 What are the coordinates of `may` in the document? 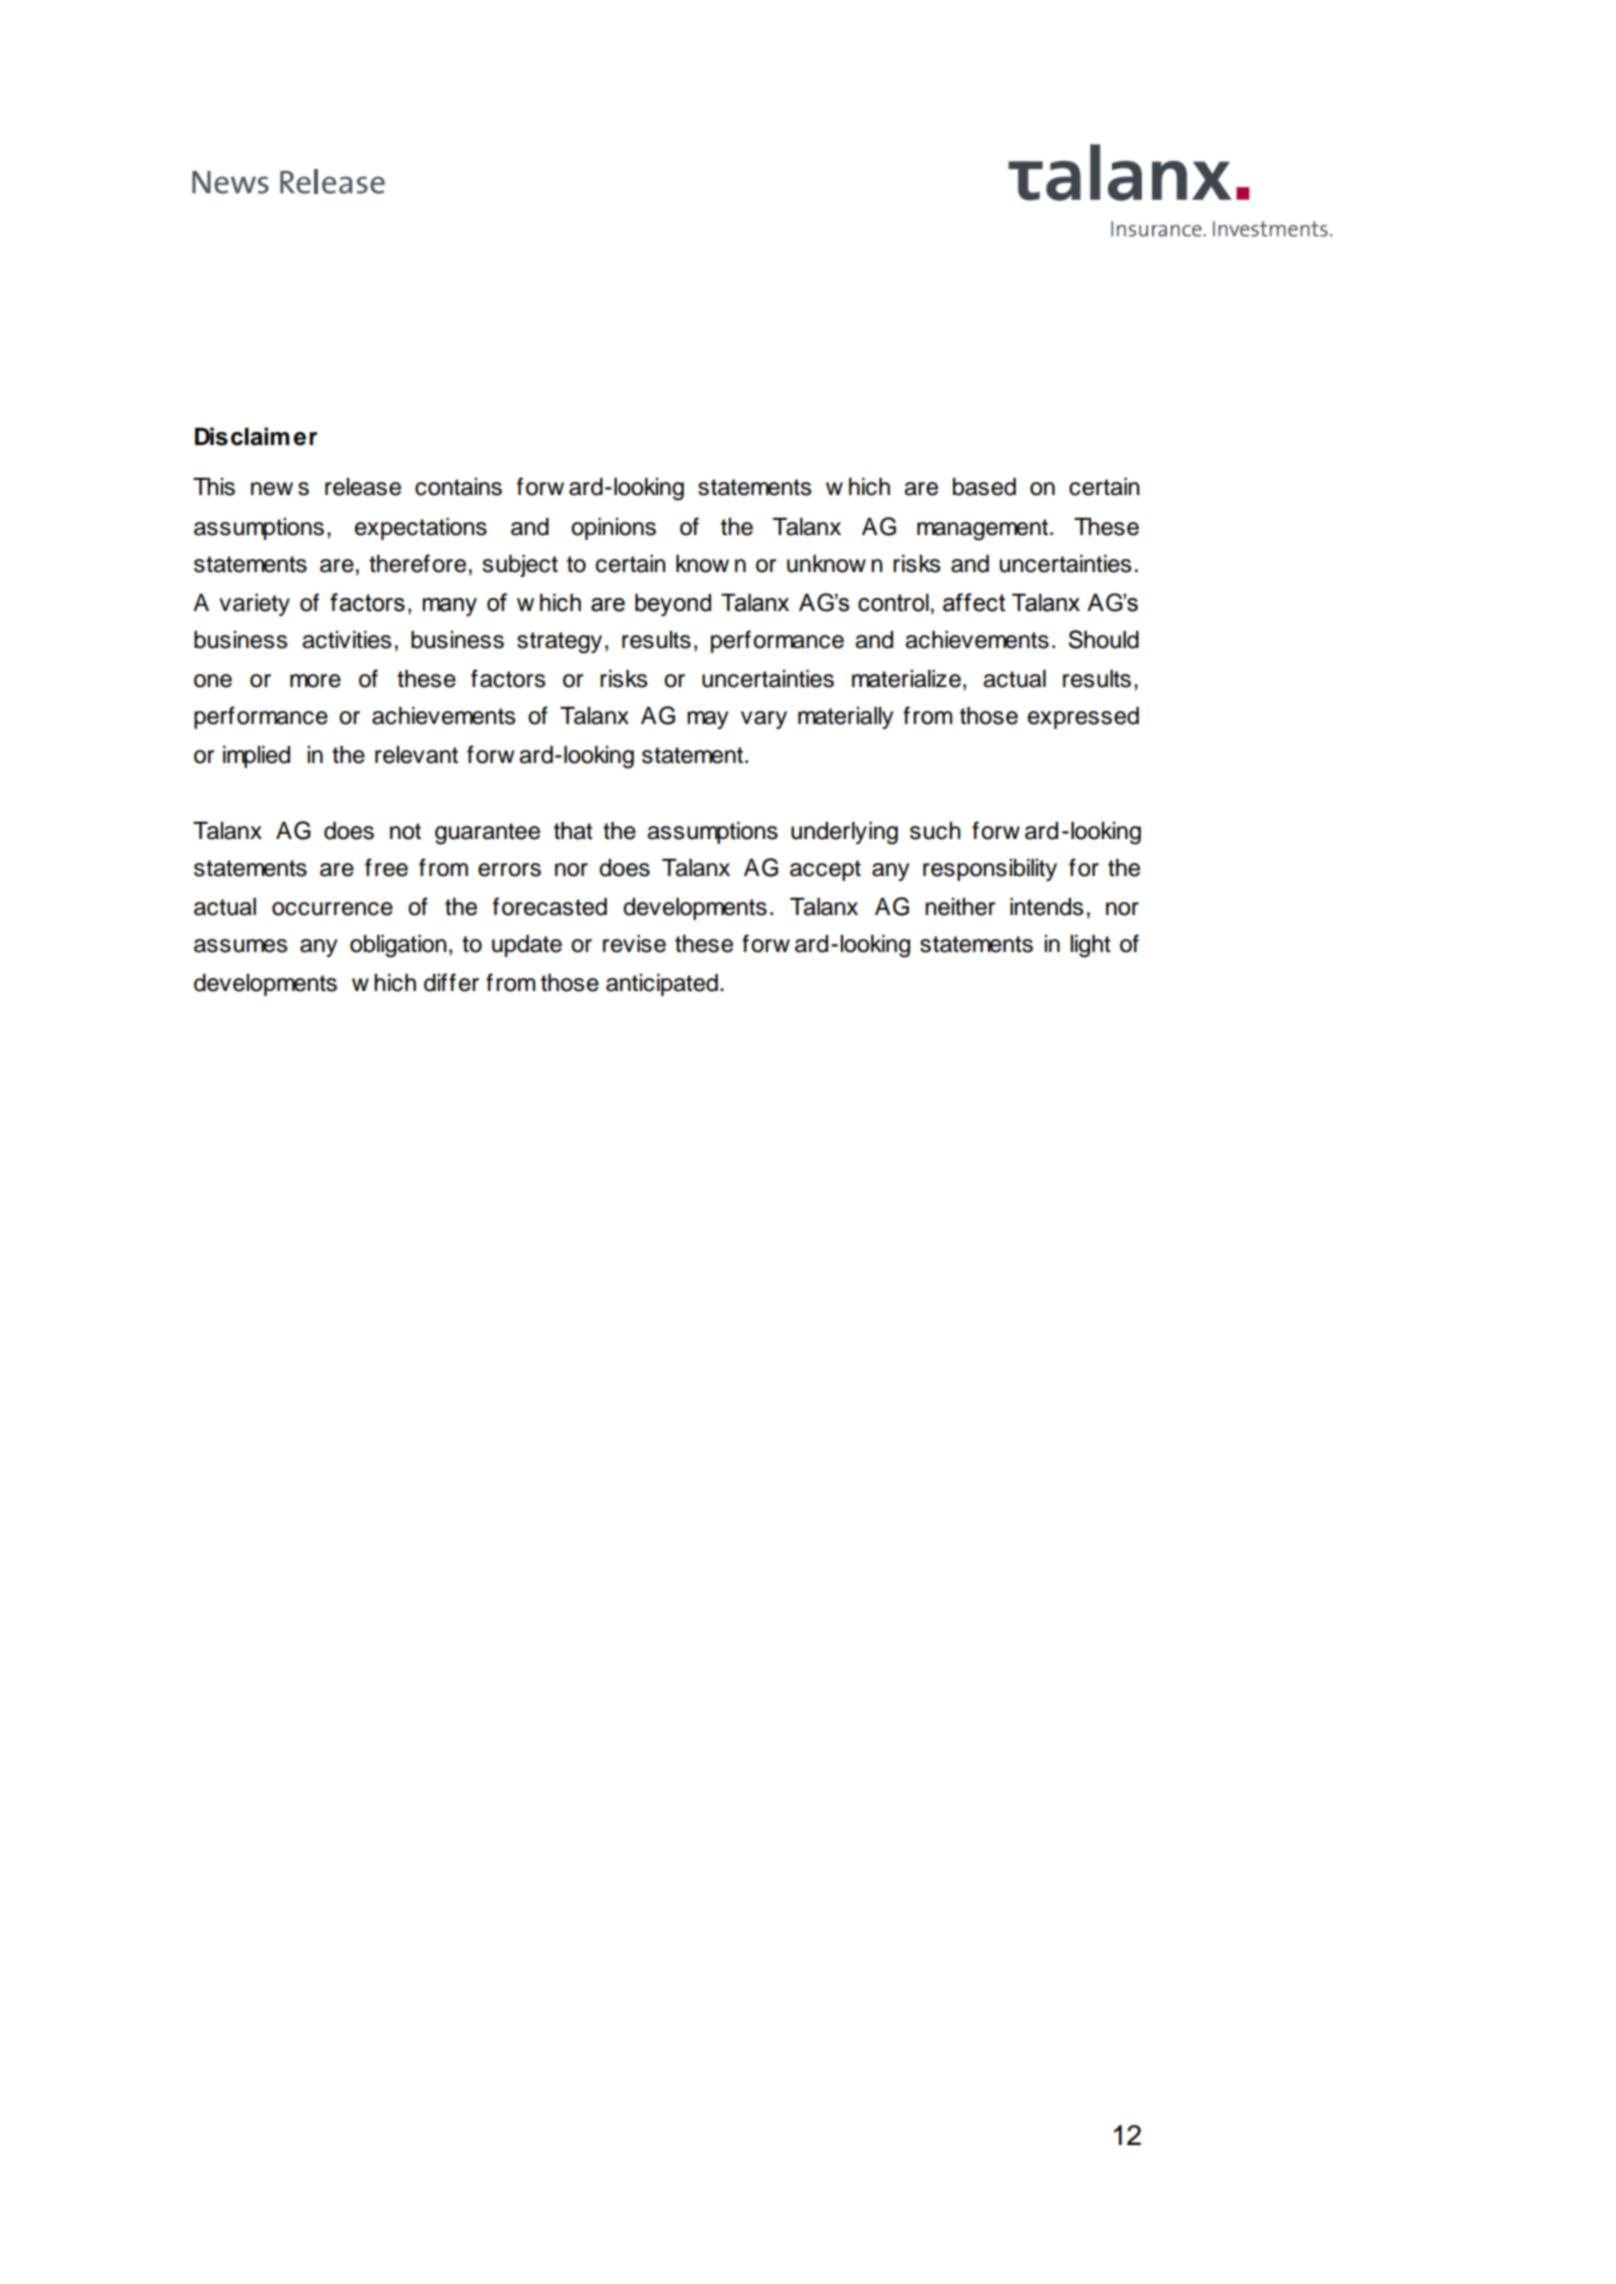 It's located at (707, 720).
